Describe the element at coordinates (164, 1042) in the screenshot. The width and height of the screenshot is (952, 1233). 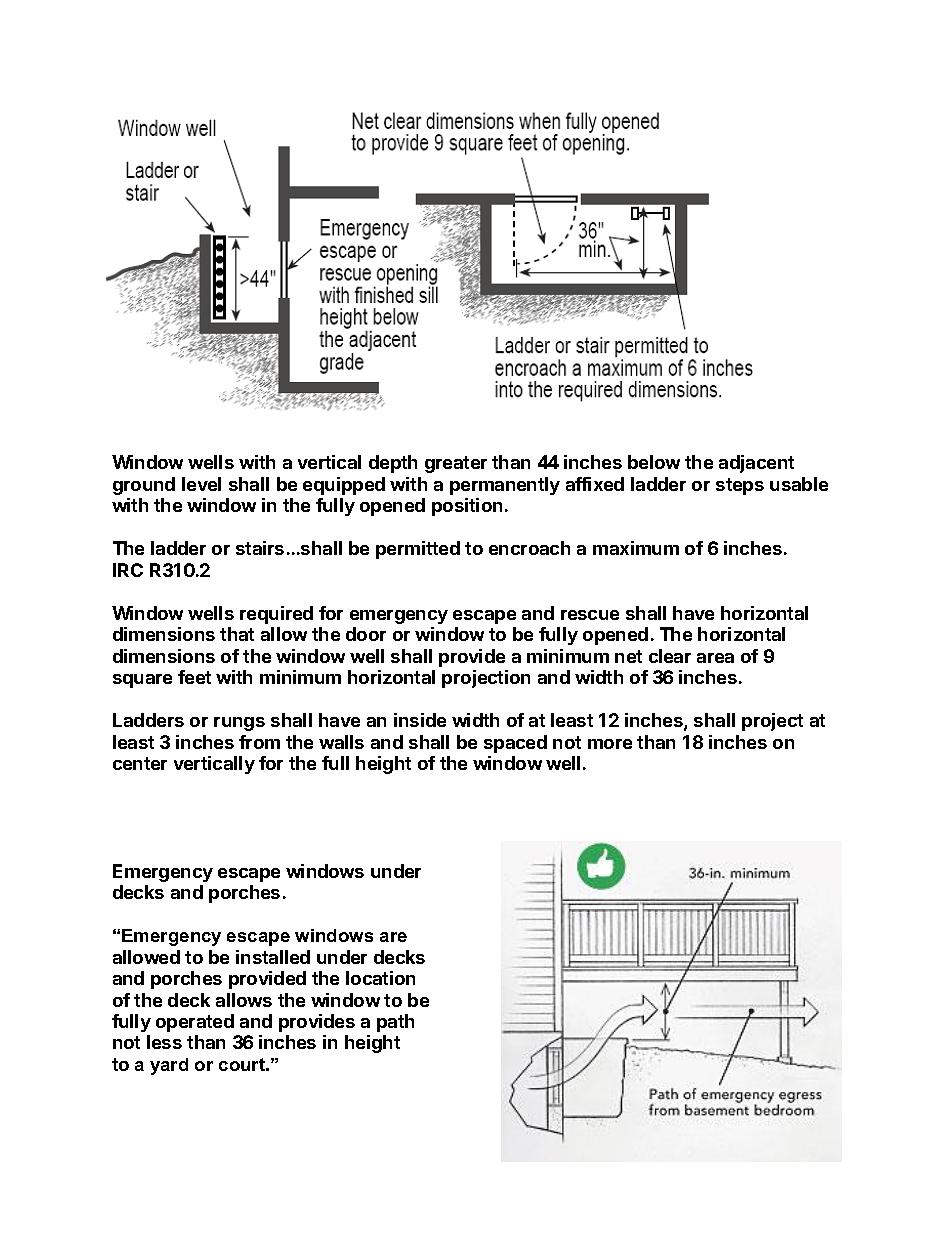
I see `less` at that location.
